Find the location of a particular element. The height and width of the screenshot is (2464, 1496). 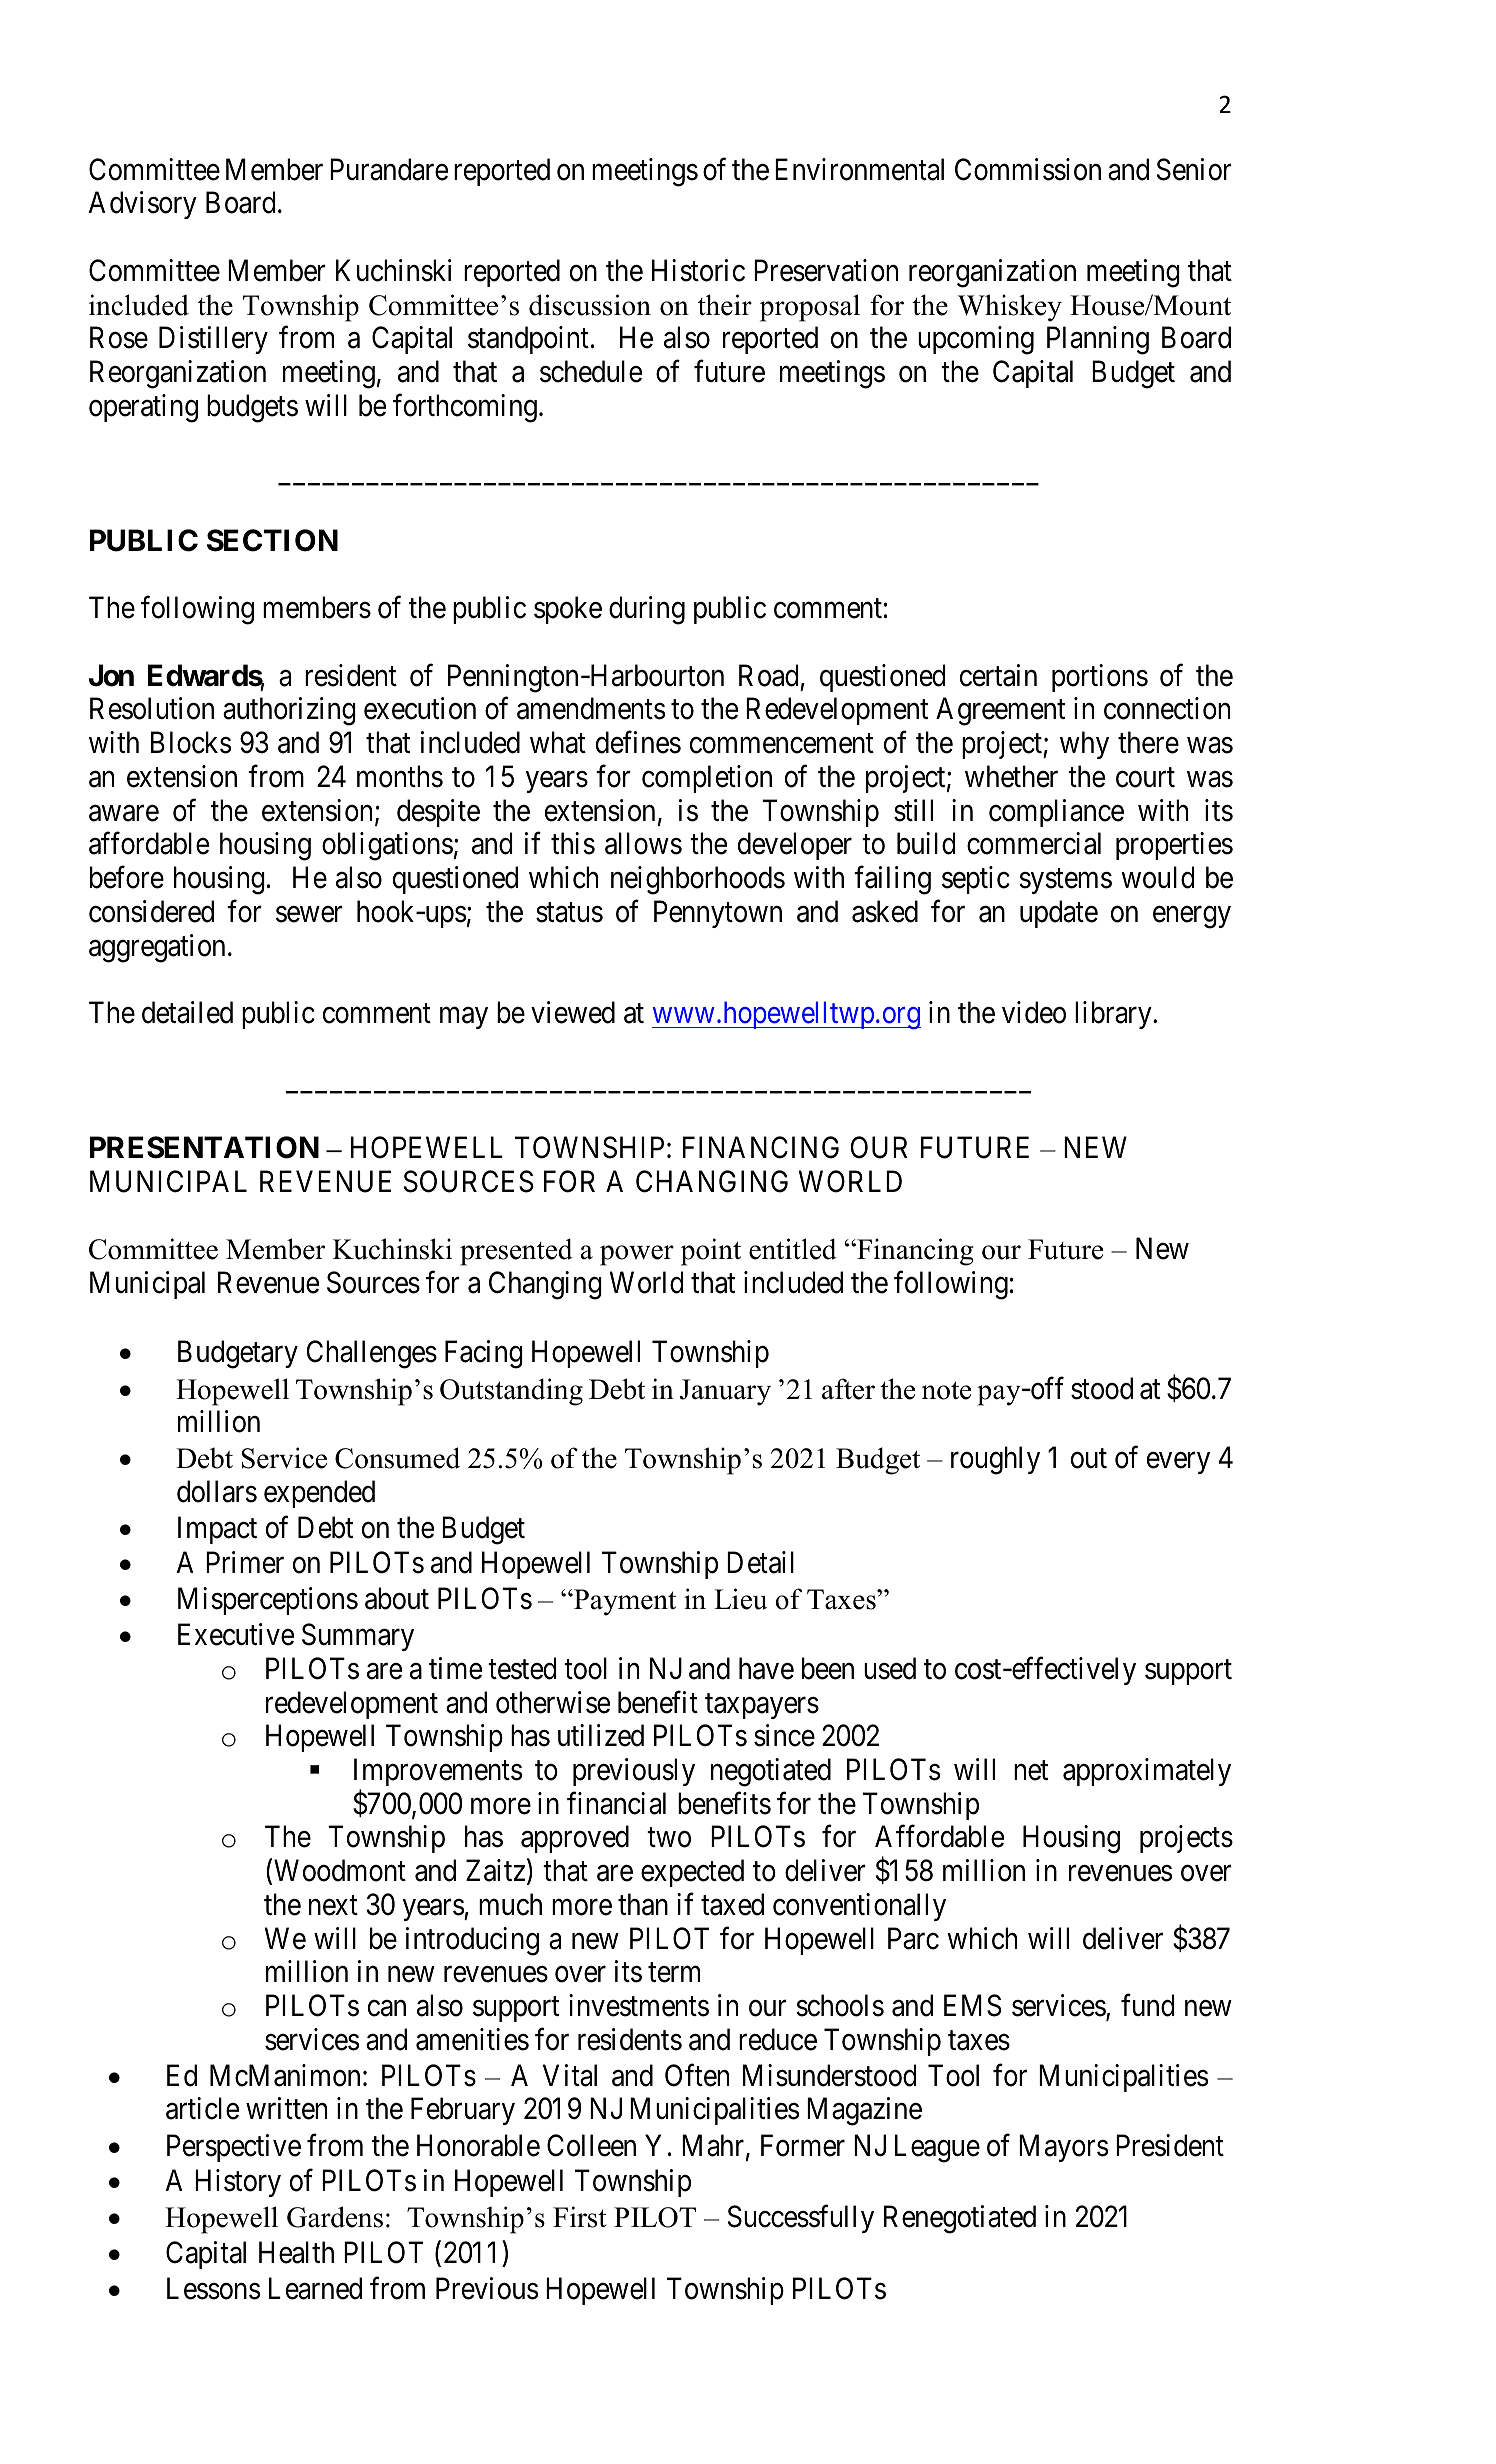

viewed is located at coordinates (573, 1012).
